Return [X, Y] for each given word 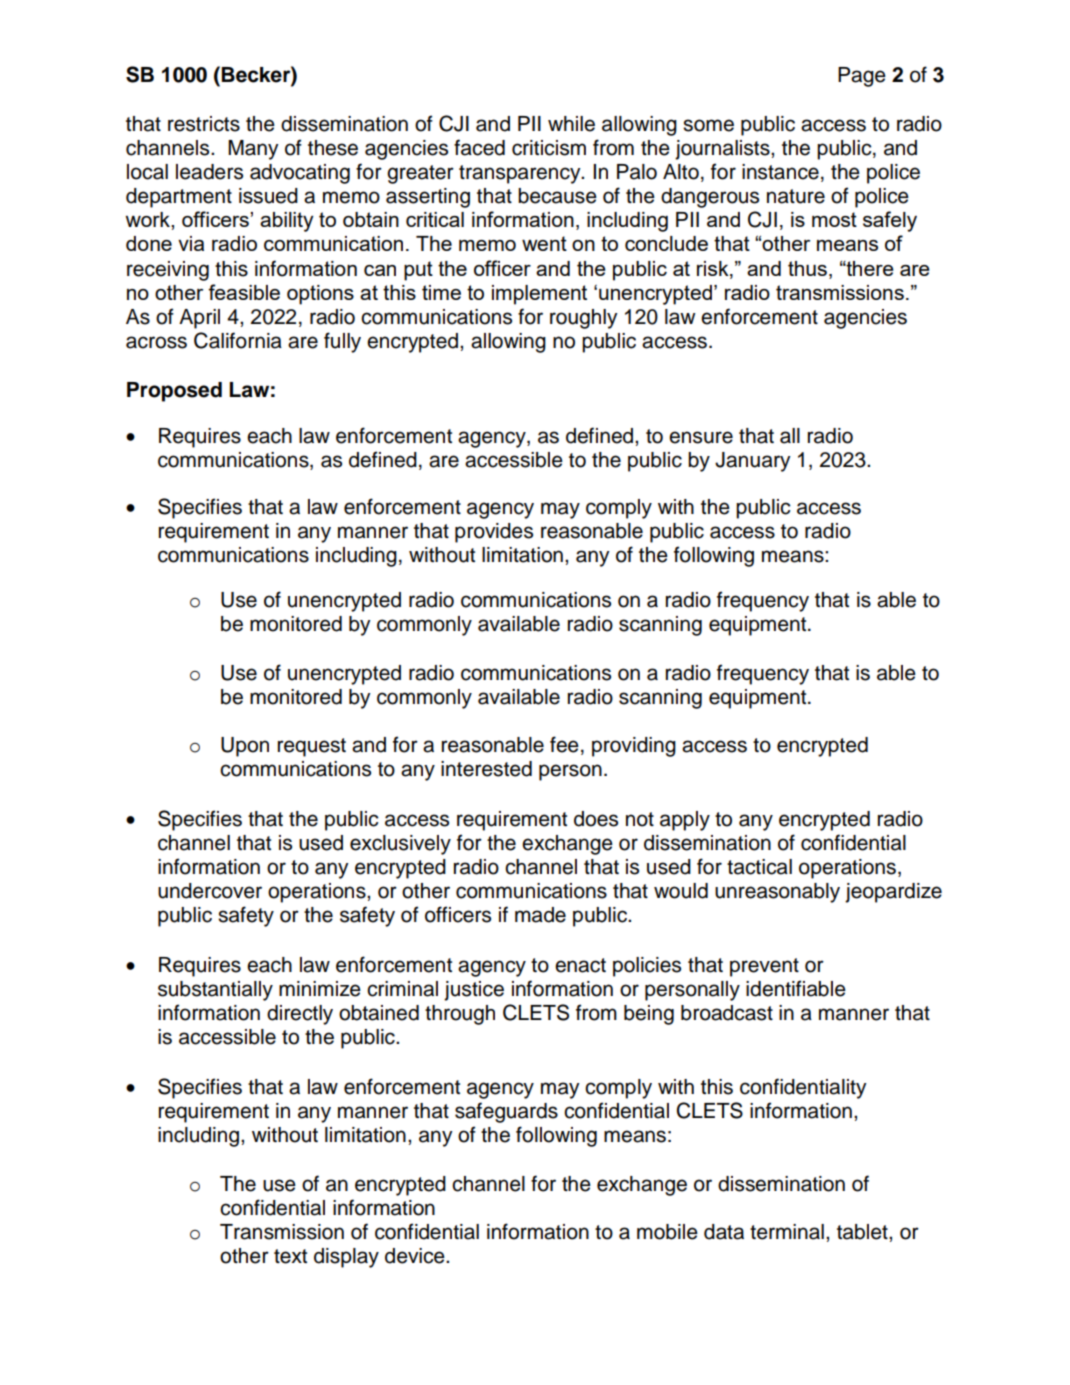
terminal [787, 1232]
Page [862, 77]
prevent [764, 967]
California [238, 340]
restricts [204, 124]
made [540, 915]
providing [634, 747]
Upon [245, 747]
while [571, 124]
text [290, 1256]
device [416, 1256]
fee [564, 744]
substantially [215, 991]
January [753, 462]
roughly [584, 319]
